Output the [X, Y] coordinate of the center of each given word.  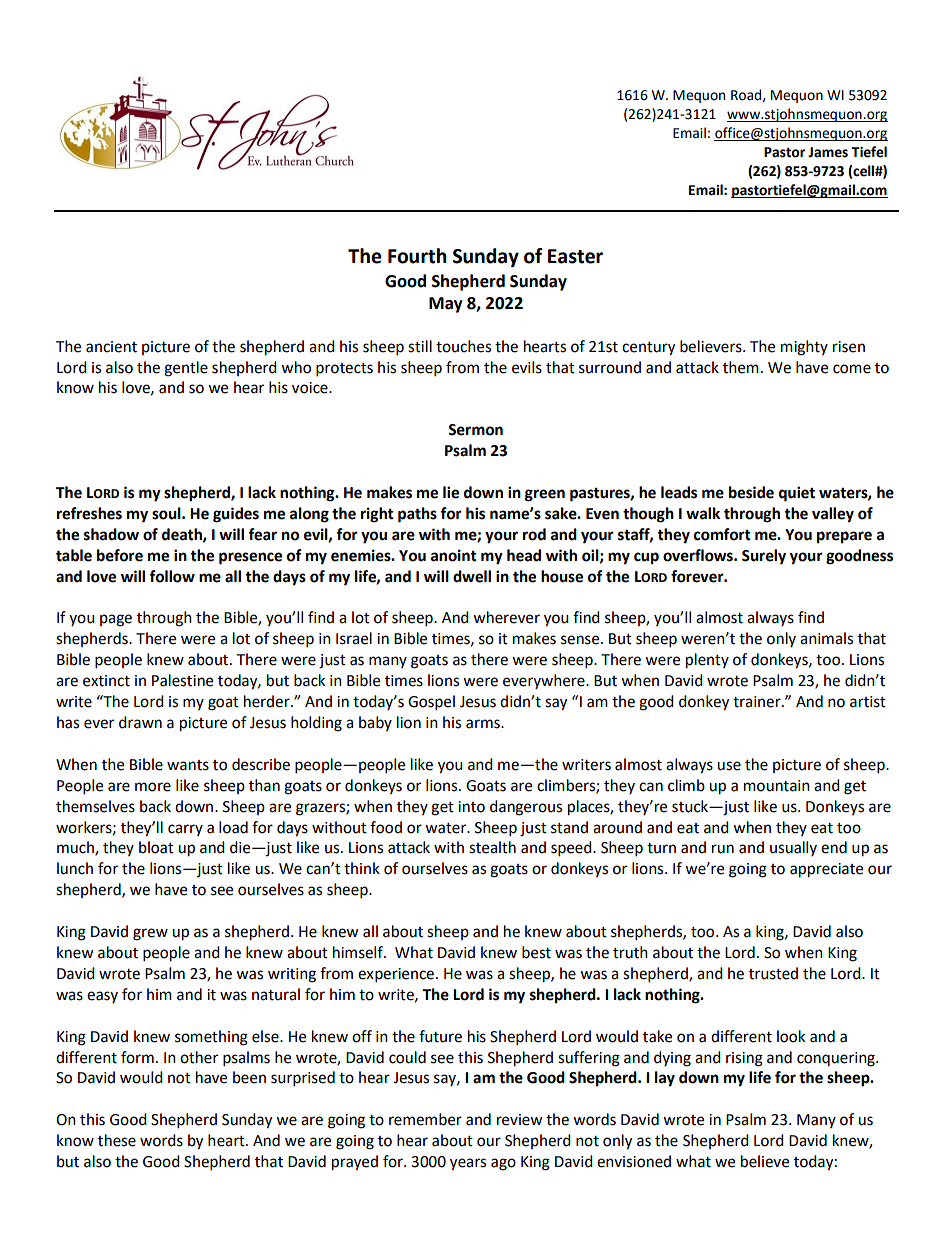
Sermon [475, 430]
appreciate [826, 870]
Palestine [182, 680]
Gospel [431, 703]
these [117, 1140]
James [828, 152]
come [852, 369]
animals [826, 638]
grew [150, 934]
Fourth [417, 256]
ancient [111, 347]
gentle [186, 369]
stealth [492, 847]
